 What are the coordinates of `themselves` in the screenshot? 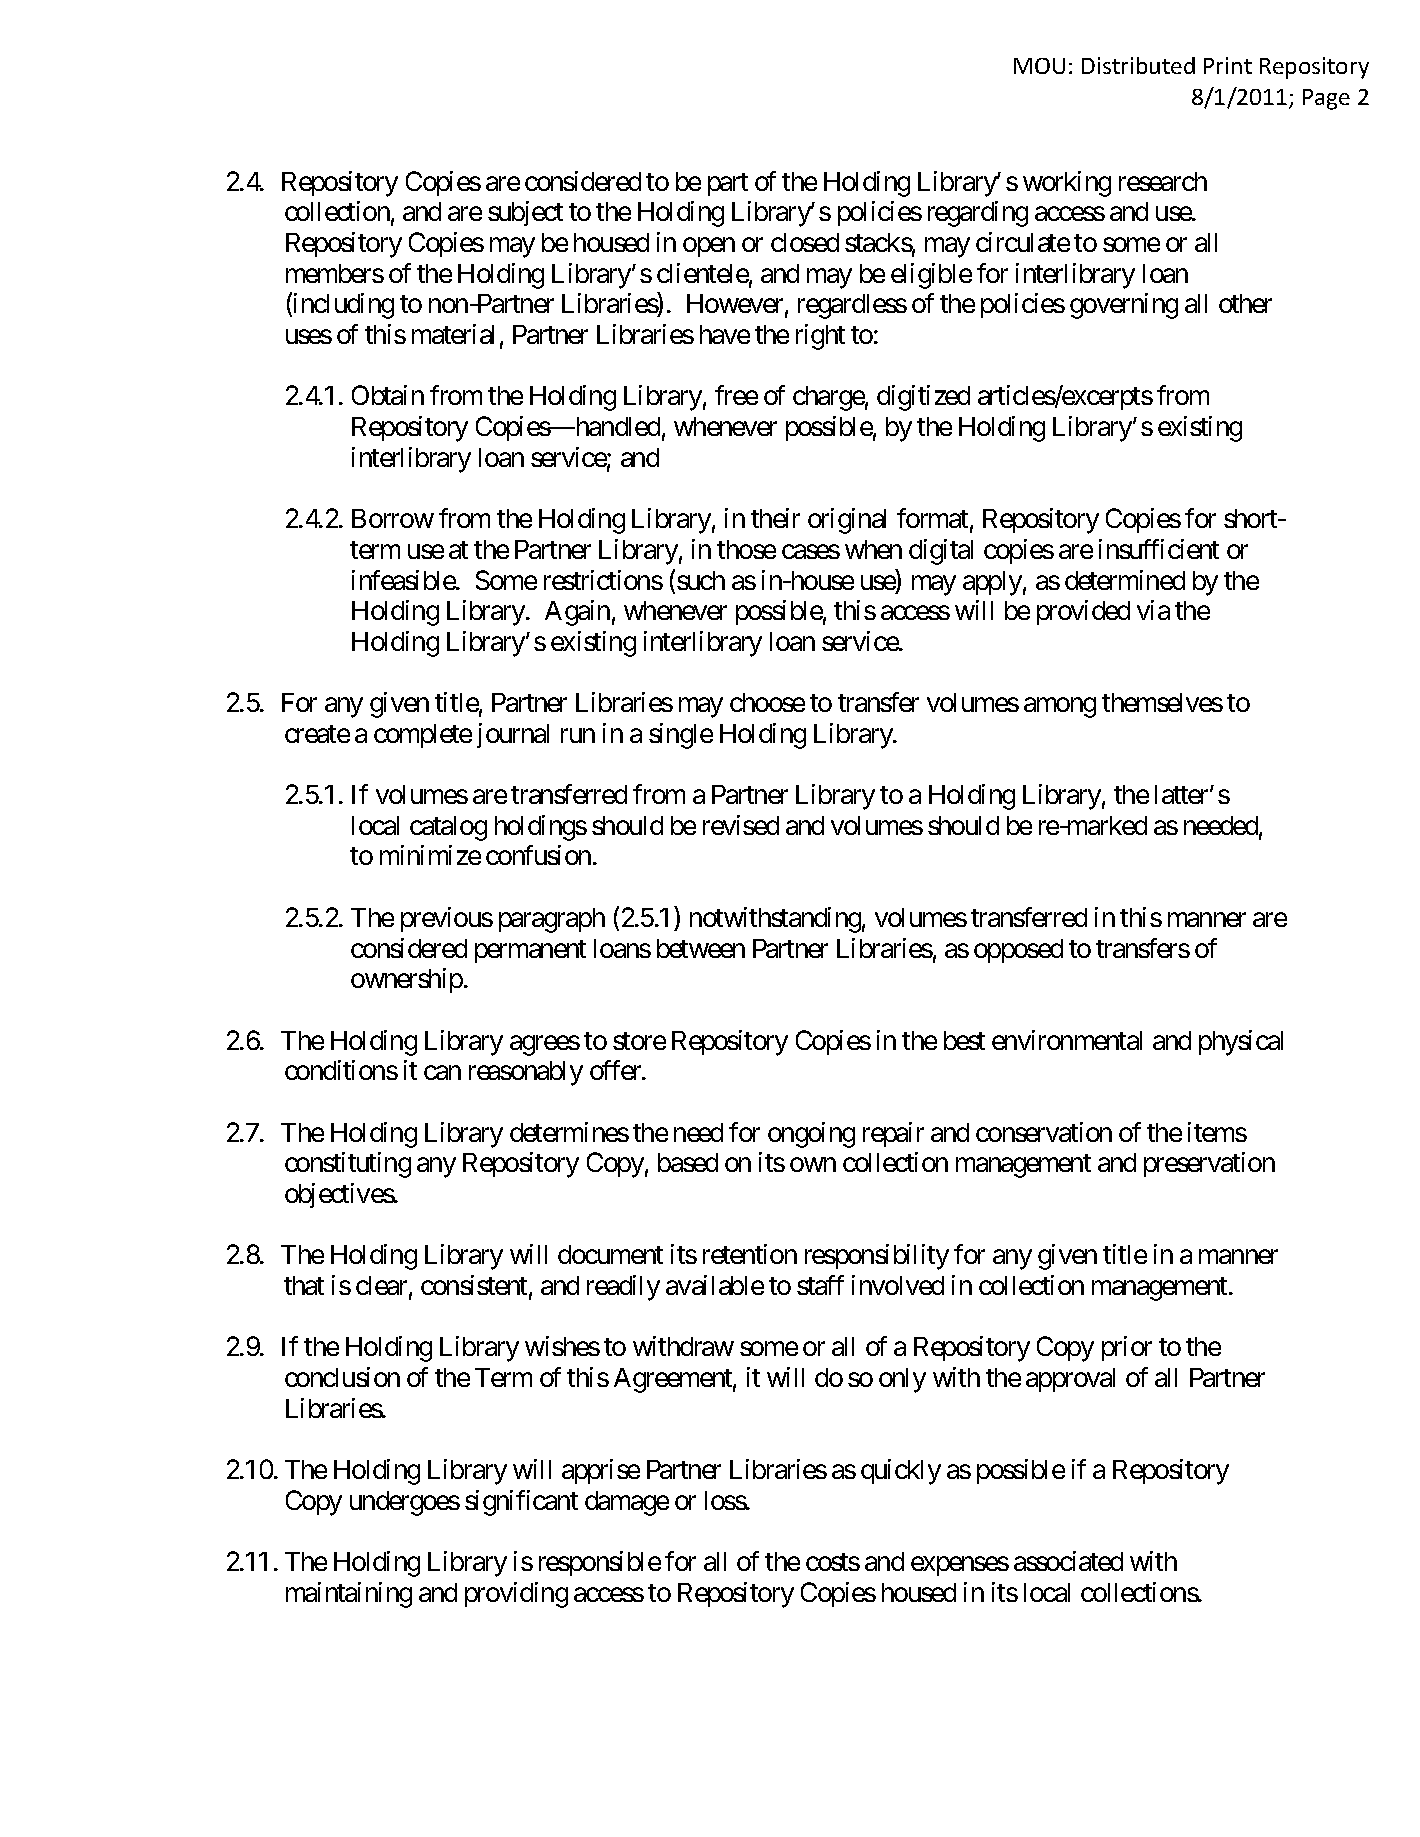 It's located at (1162, 702).
